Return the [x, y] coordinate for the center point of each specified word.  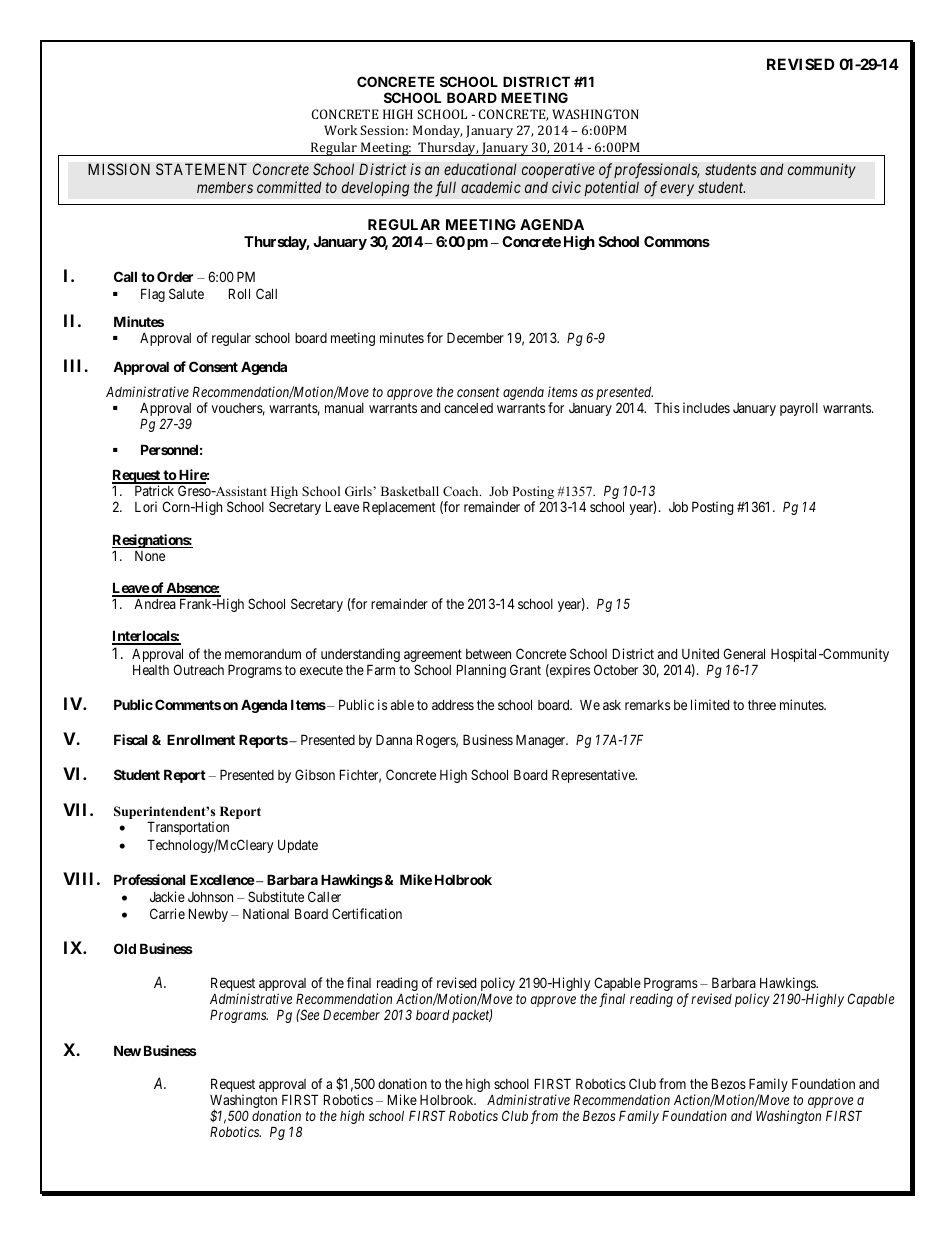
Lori [146, 506]
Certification [367, 913]
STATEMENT [201, 169]
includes [706, 407]
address [453, 705]
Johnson [210, 896]
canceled [468, 408]
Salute [186, 293]
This [667, 407]
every [677, 190]
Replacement [399, 508]
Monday [437, 131]
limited [710, 704]
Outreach [198, 669]
